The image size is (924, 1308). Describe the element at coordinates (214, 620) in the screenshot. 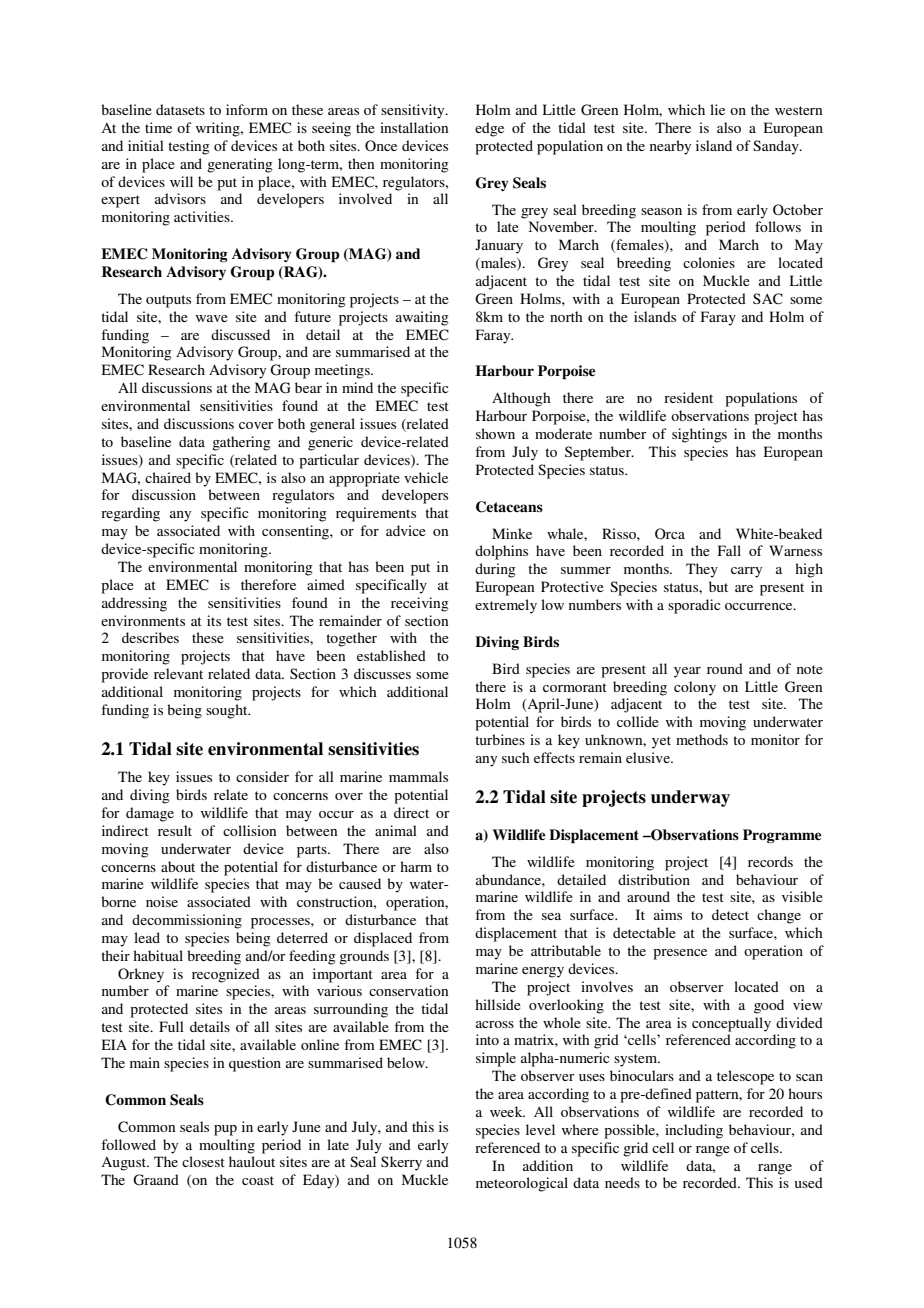

I see `its` at that location.
